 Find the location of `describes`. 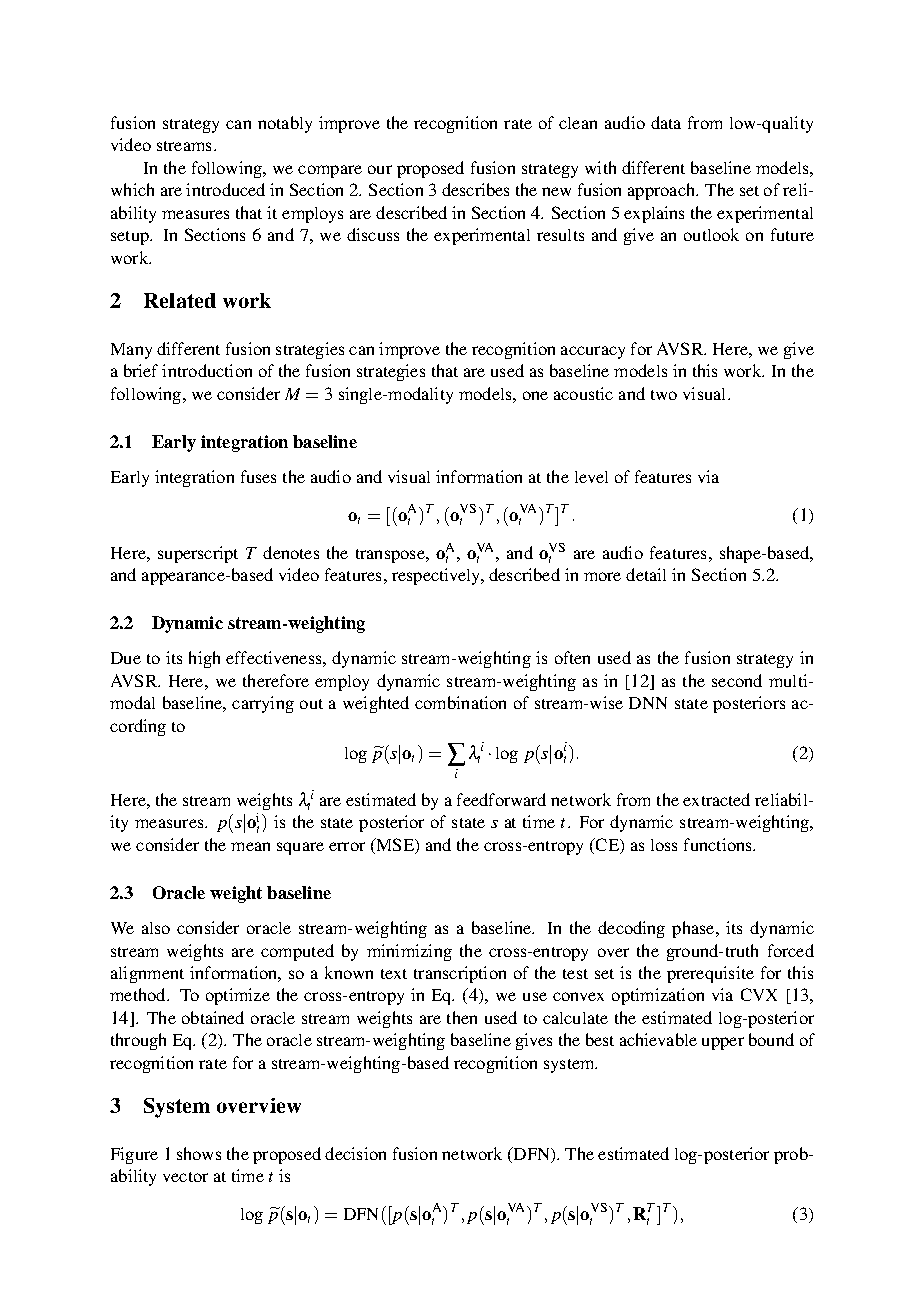

describes is located at coordinates (475, 189).
